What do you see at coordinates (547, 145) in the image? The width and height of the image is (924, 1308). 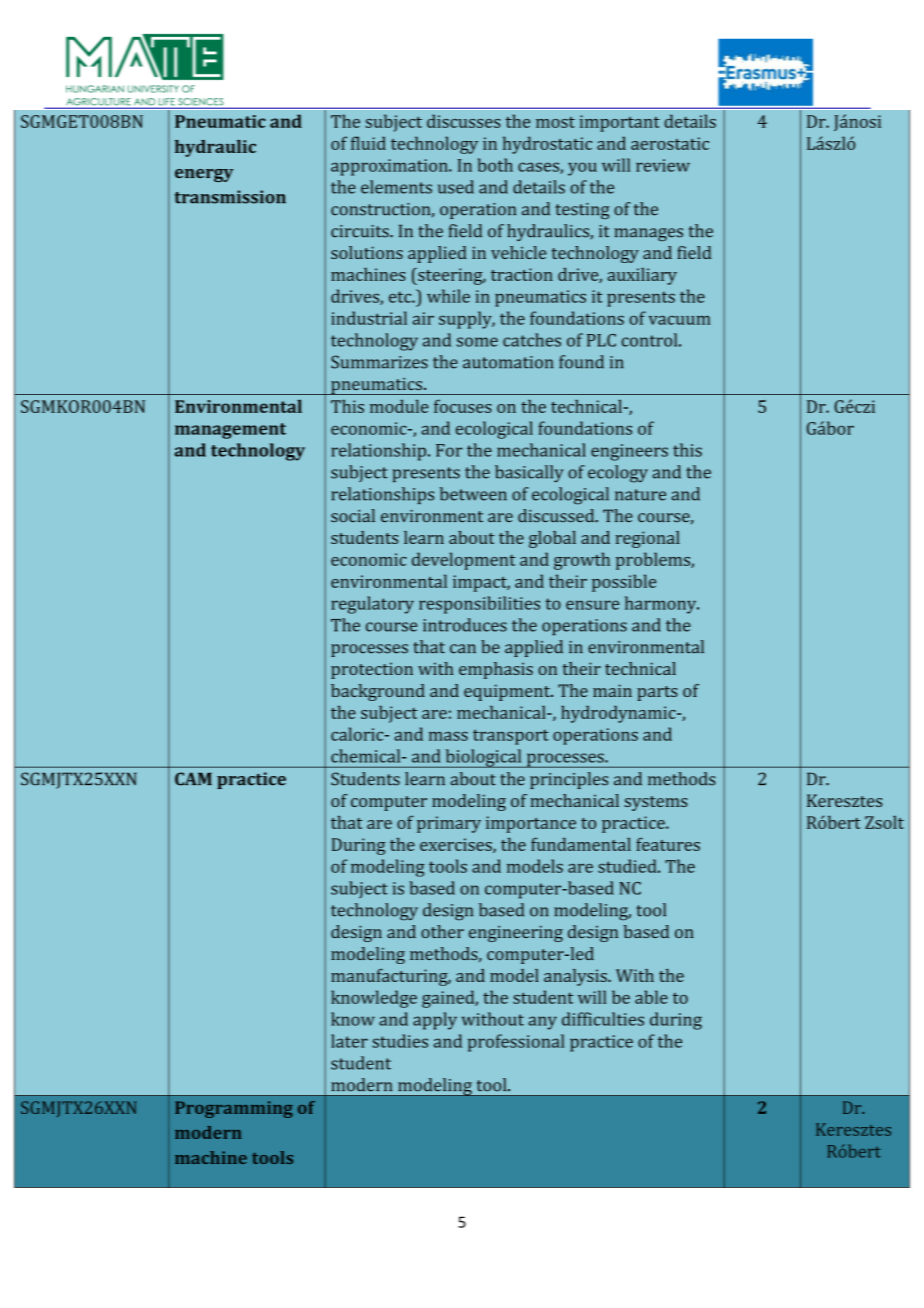 I see `hydrostatic` at bounding box center [547, 145].
